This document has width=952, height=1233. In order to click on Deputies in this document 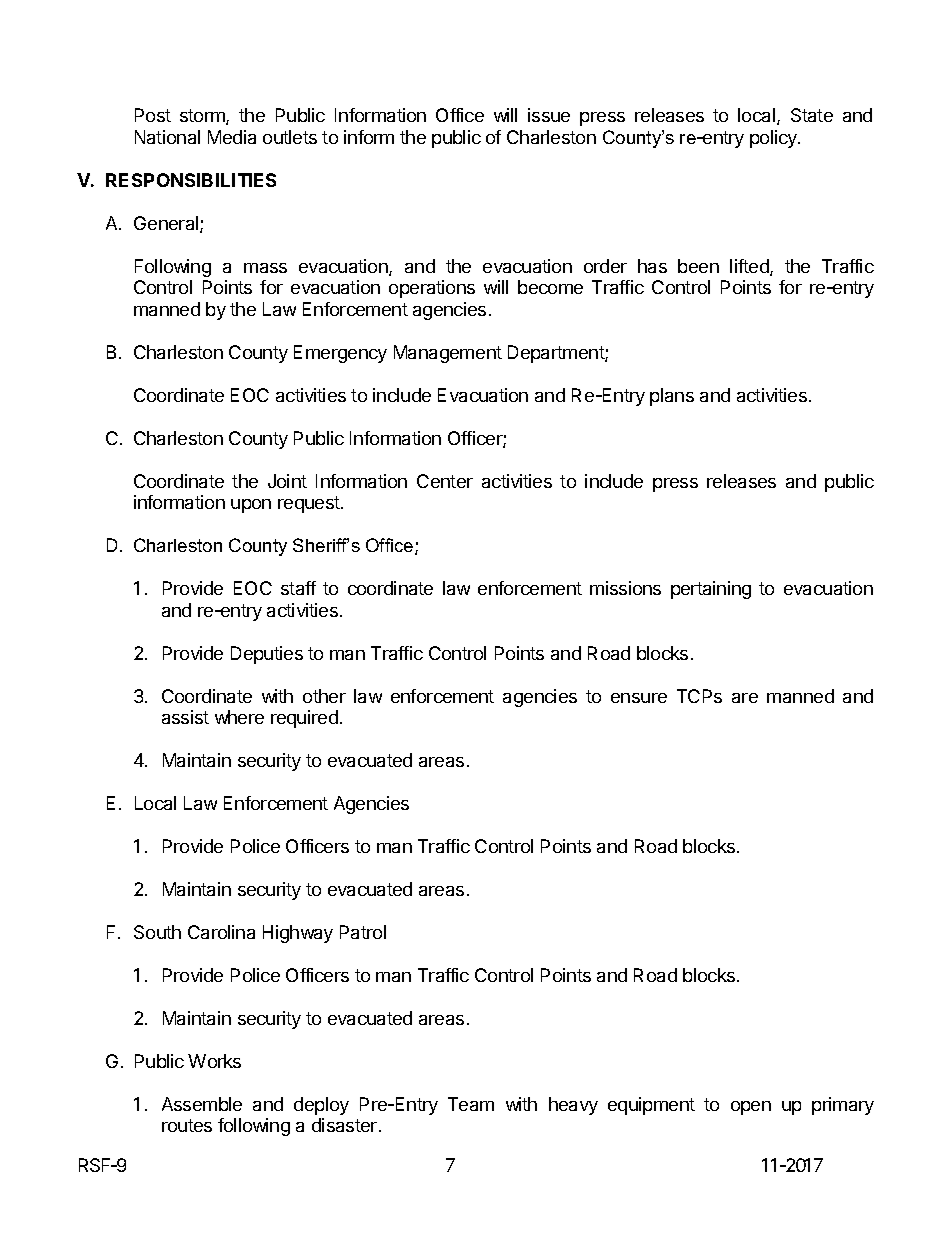, I will do `click(267, 655)`.
